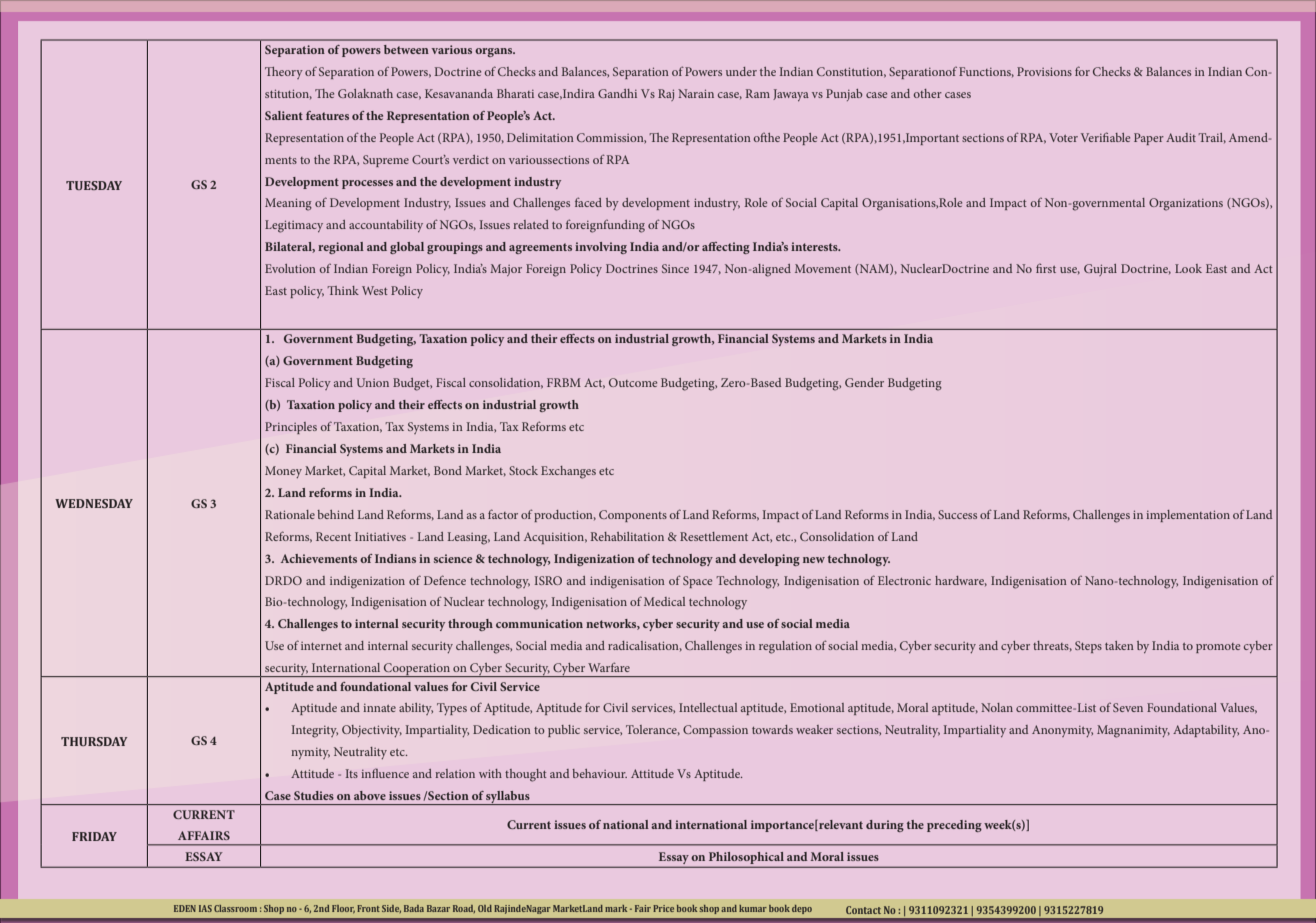 This page has width=1316, height=923. What do you see at coordinates (1044, 71) in the page?
I see `Provisions` at bounding box center [1044, 71].
